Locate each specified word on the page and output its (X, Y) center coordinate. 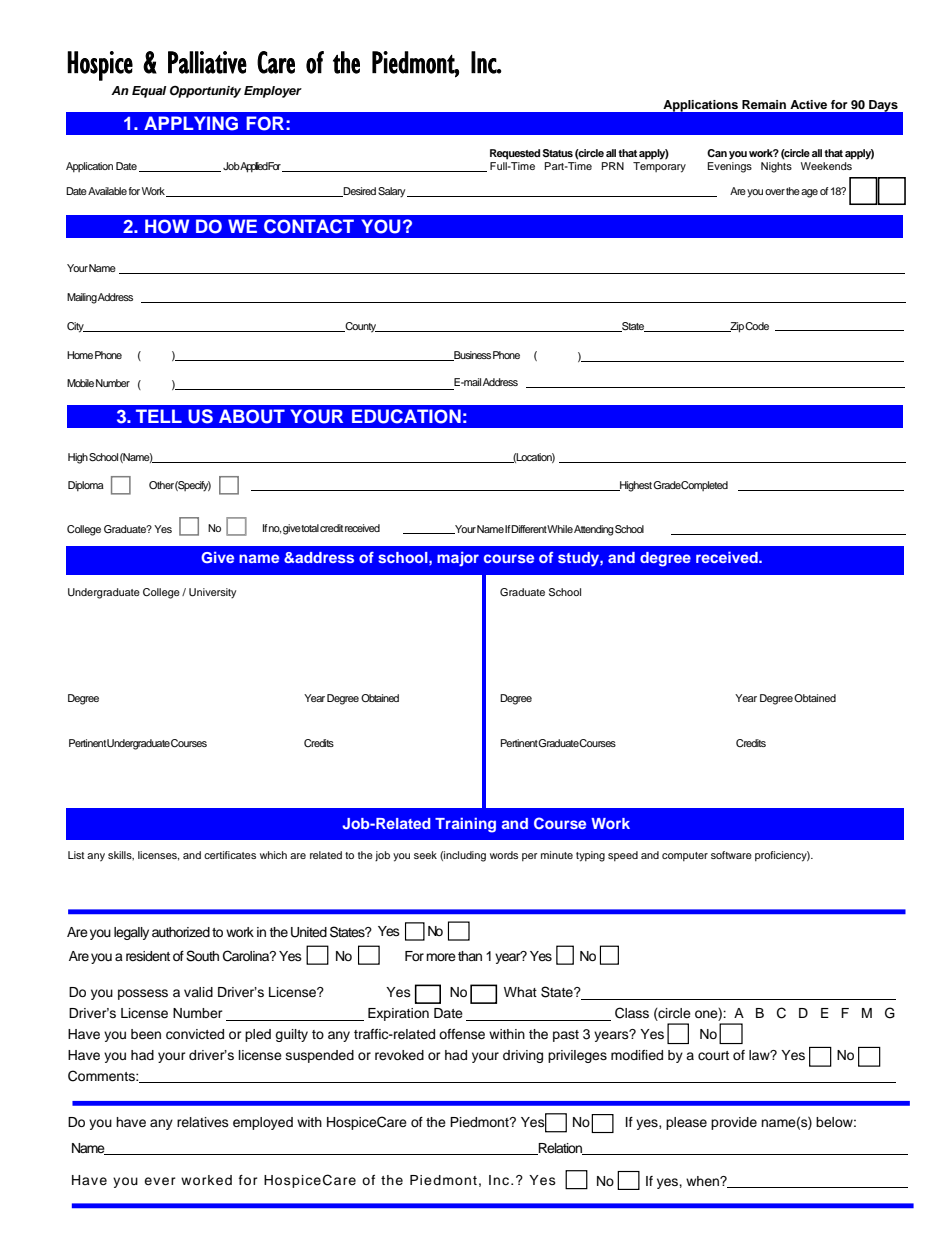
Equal (149, 92)
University (212, 593)
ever (160, 1181)
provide (734, 1123)
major (458, 559)
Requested (515, 154)
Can (717, 153)
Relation (560, 1149)
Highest (636, 486)
